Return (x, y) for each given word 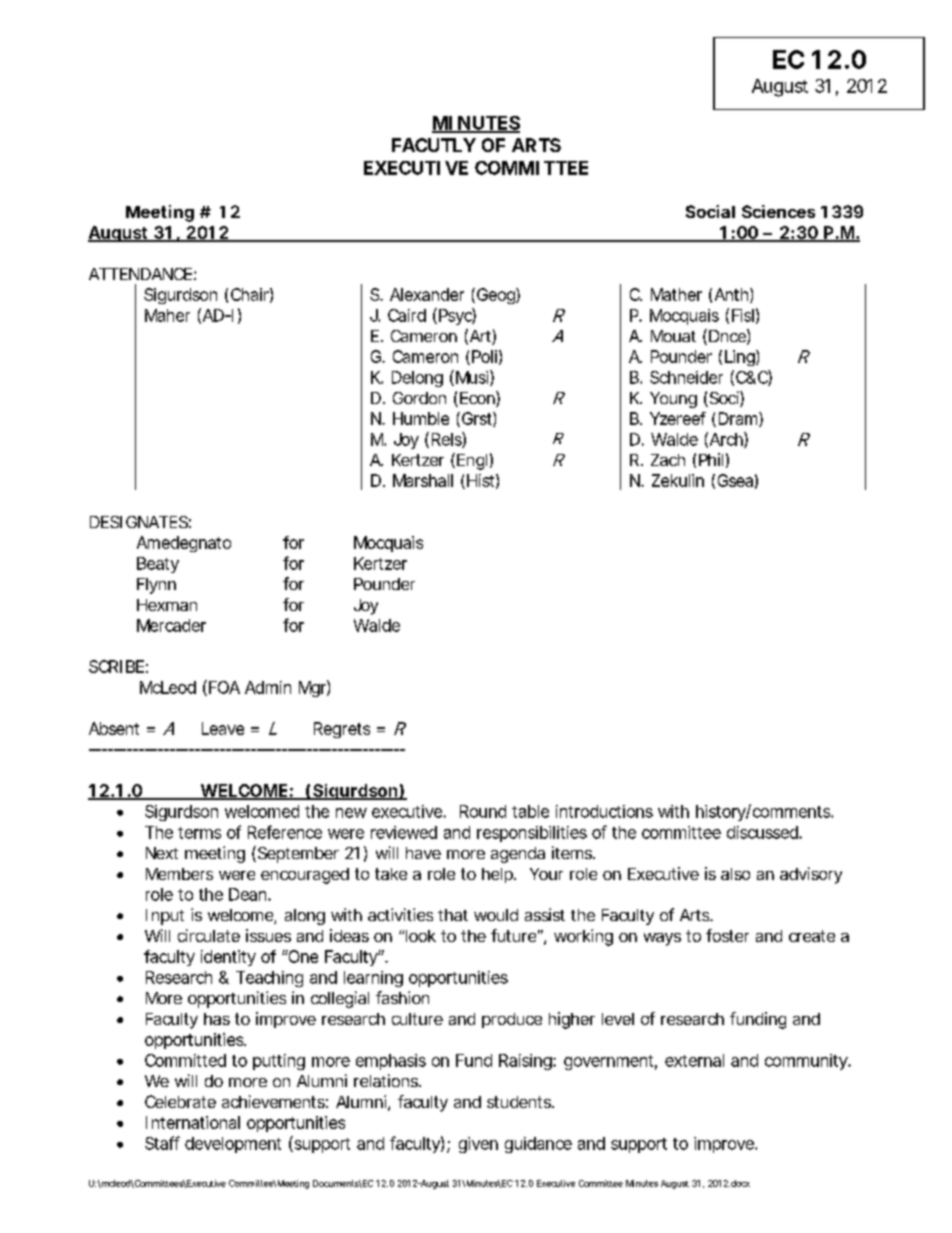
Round (483, 811)
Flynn (156, 586)
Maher (167, 315)
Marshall (423, 480)
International (193, 1122)
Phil (711, 459)
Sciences (778, 211)
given (478, 1145)
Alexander (427, 294)
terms (199, 833)
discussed (763, 832)
